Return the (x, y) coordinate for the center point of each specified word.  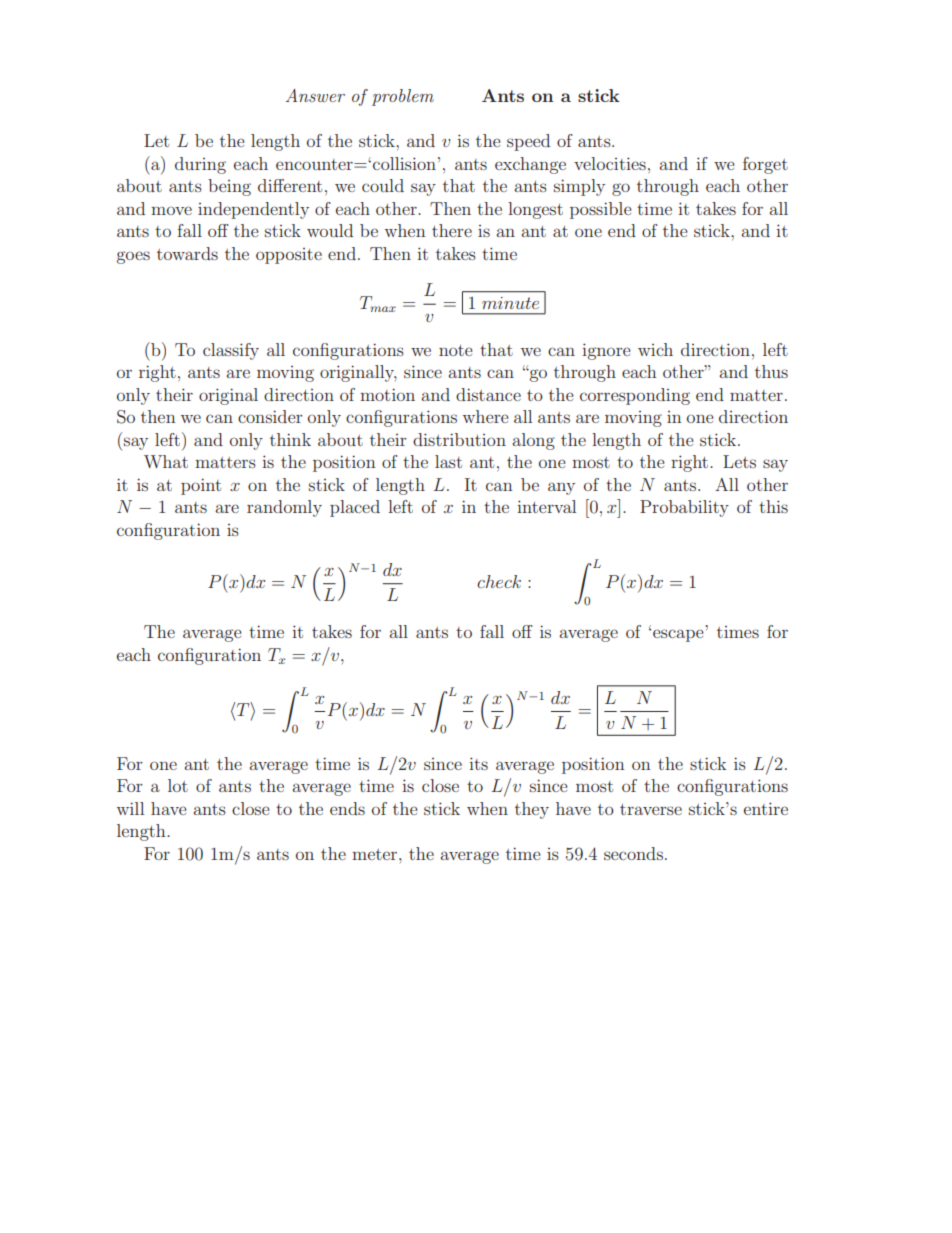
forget (765, 165)
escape (678, 635)
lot (178, 785)
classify (231, 351)
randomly (284, 508)
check (499, 581)
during (200, 165)
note (456, 350)
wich (655, 349)
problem (403, 97)
